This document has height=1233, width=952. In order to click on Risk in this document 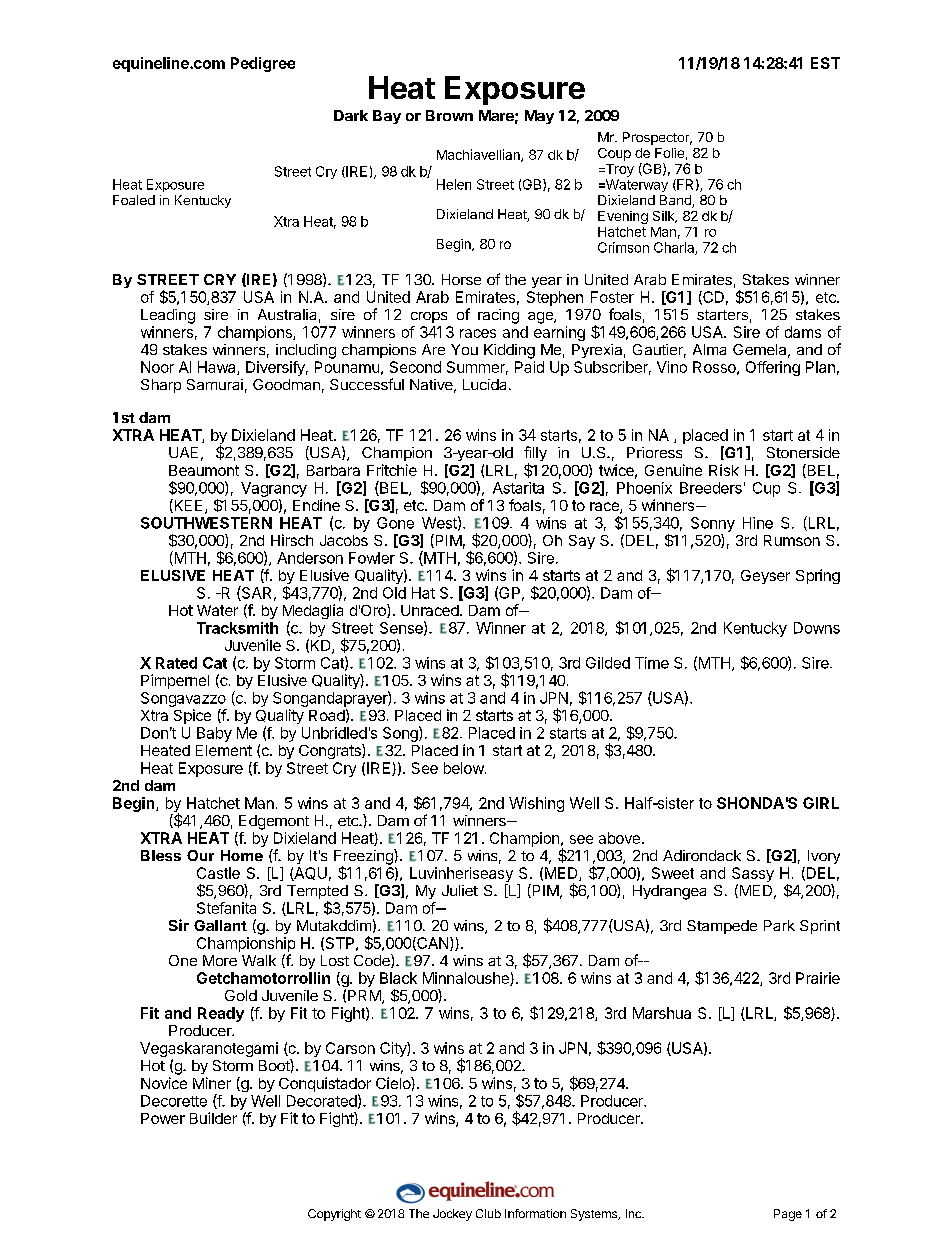, I will do `click(724, 470)`.
